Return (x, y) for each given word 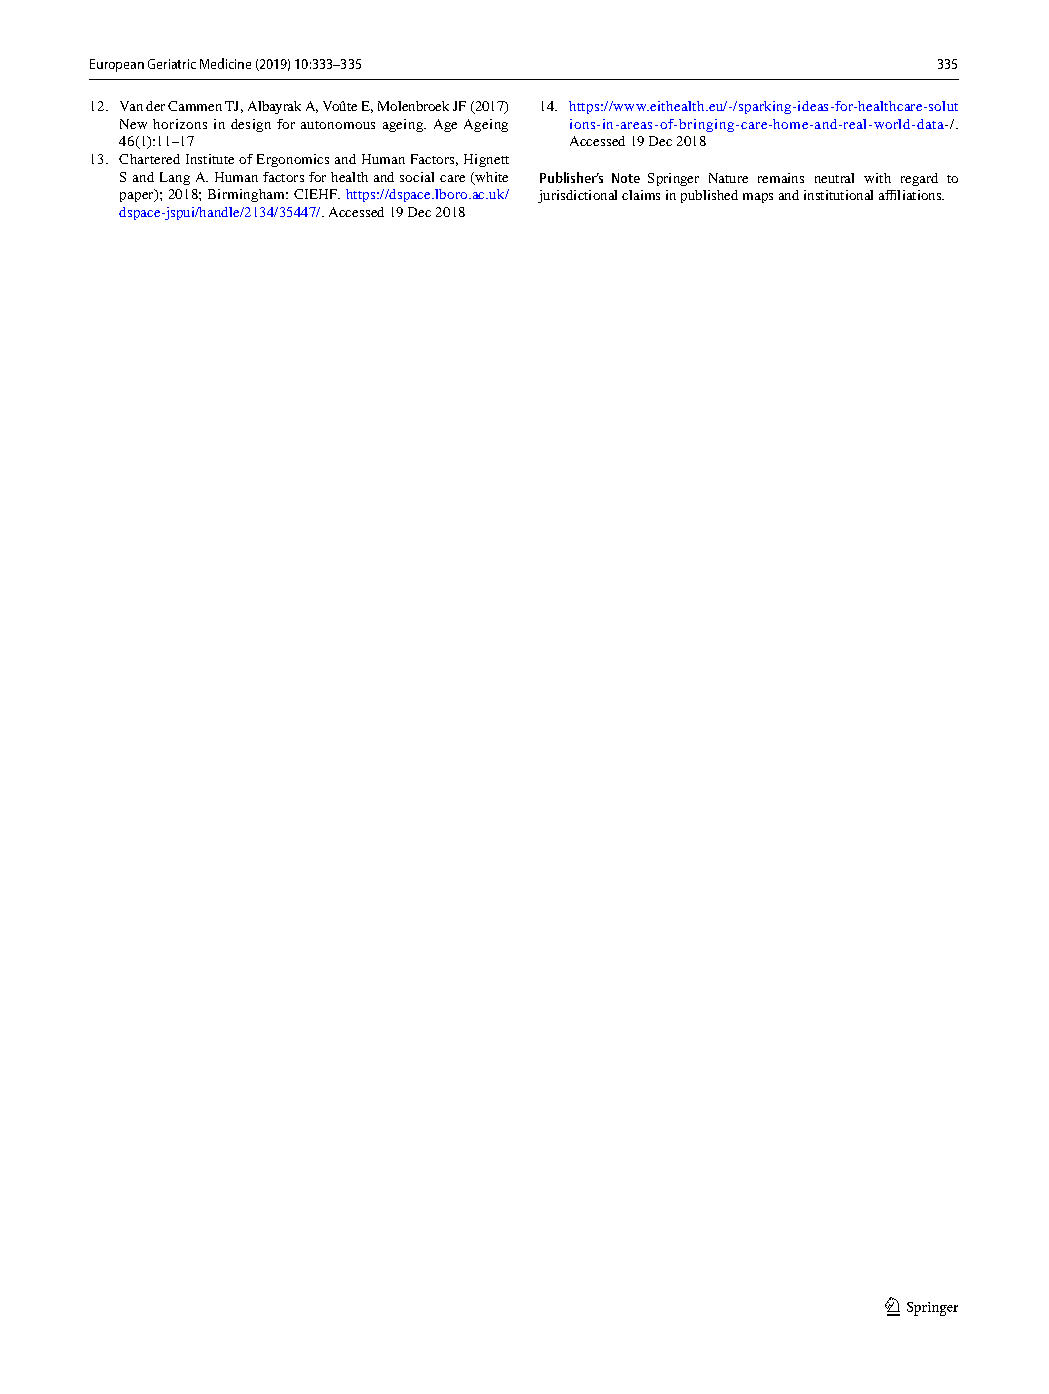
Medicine (225, 63)
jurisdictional (577, 196)
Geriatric (172, 64)
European (117, 65)
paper (138, 196)
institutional (838, 195)
